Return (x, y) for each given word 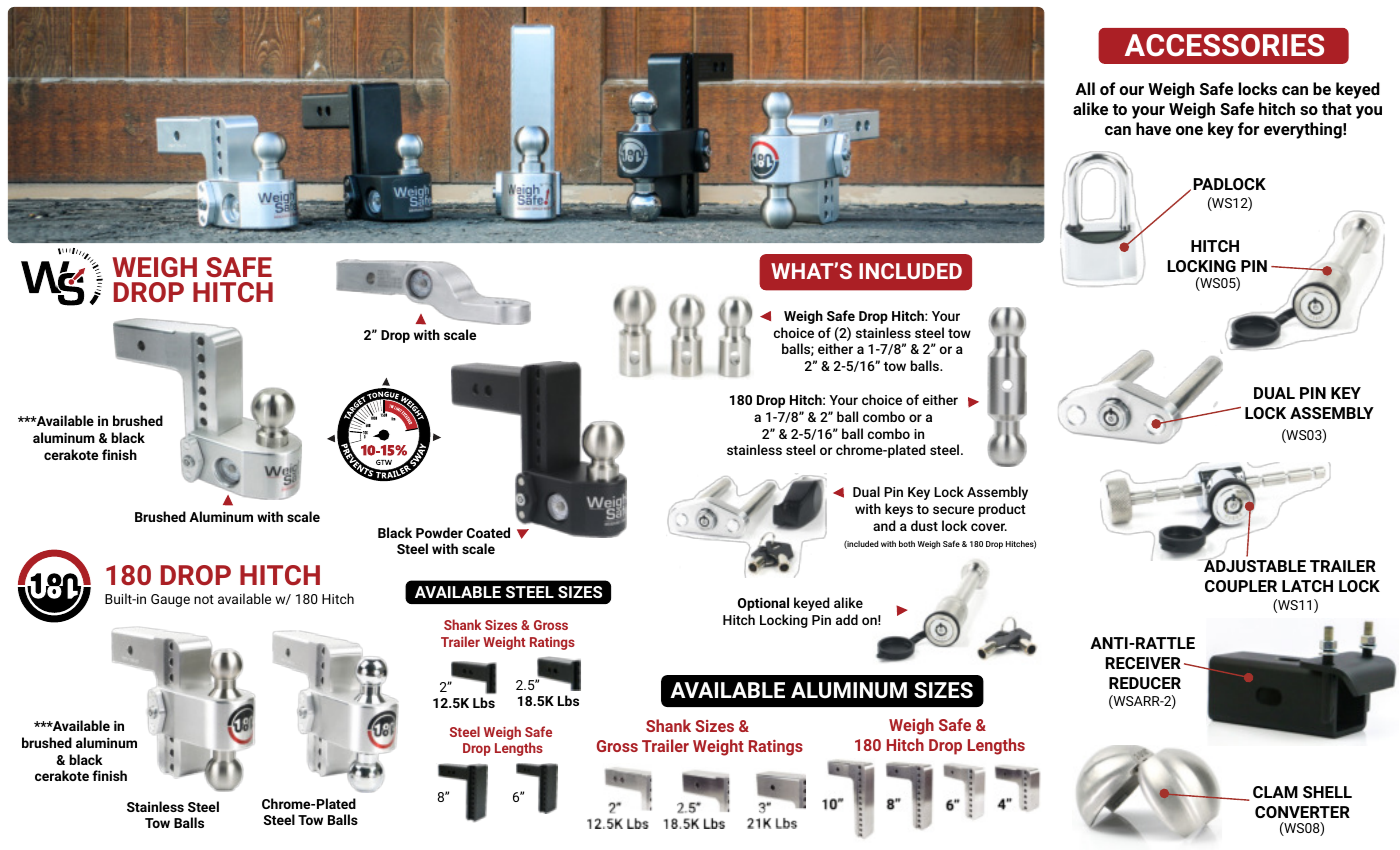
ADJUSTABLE (1254, 565)
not (204, 599)
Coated (488, 532)
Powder (439, 532)
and (884, 525)
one (1189, 130)
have (1153, 128)
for (1248, 128)
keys (899, 510)
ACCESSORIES (1224, 45)
